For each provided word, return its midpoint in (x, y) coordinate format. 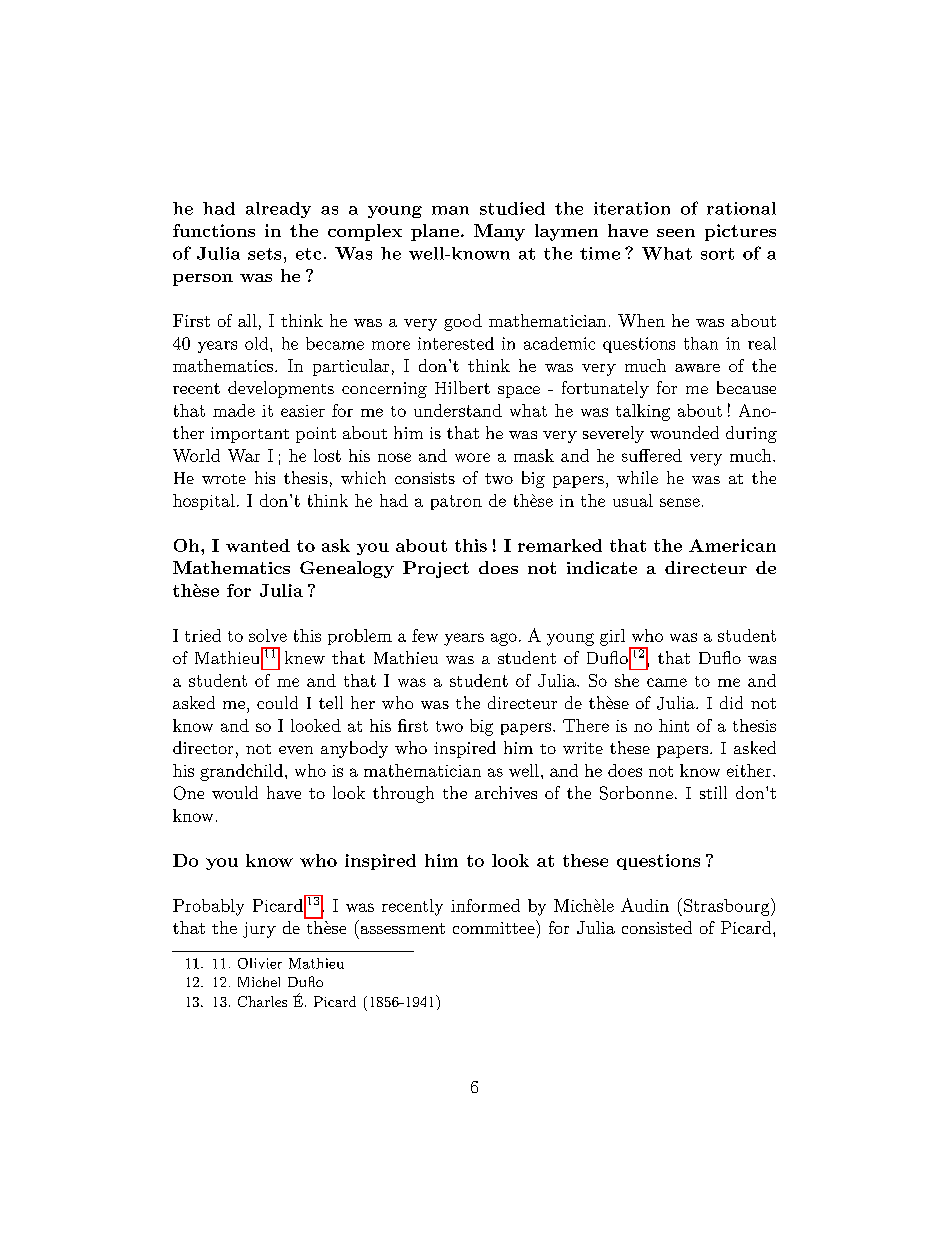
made (234, 410)
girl (612, 637)
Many (499, 232)
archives (506, 792)
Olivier (260, 963)
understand (458, 410)
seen (676, 233)
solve (268, 635)
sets (264, 254)
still (713, 792)
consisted (657, 927)
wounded (684, 432)
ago (504, 639)
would (235, 792)
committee (495, 927)
